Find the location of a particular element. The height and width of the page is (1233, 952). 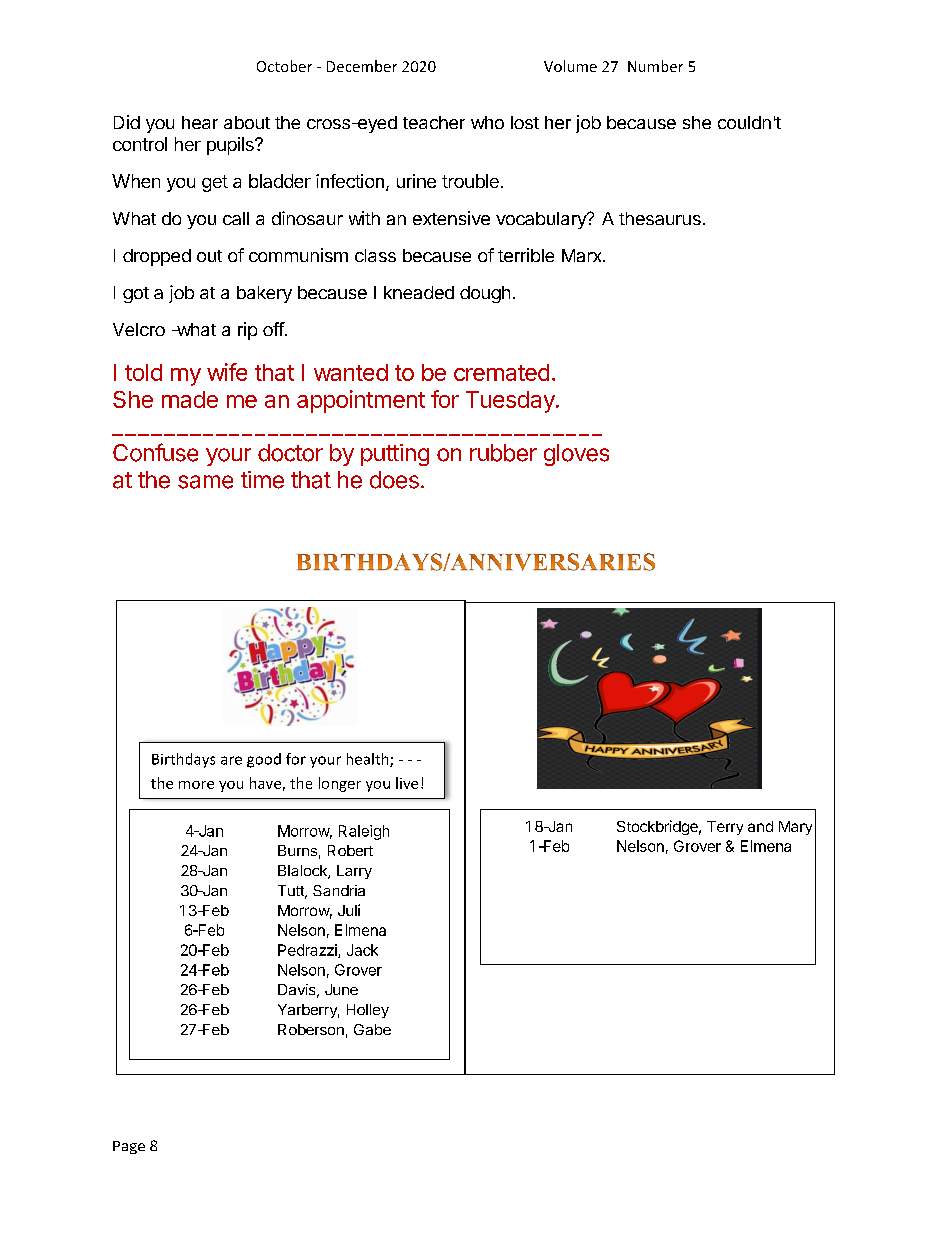

hear is located at coordinates (200, 122).
